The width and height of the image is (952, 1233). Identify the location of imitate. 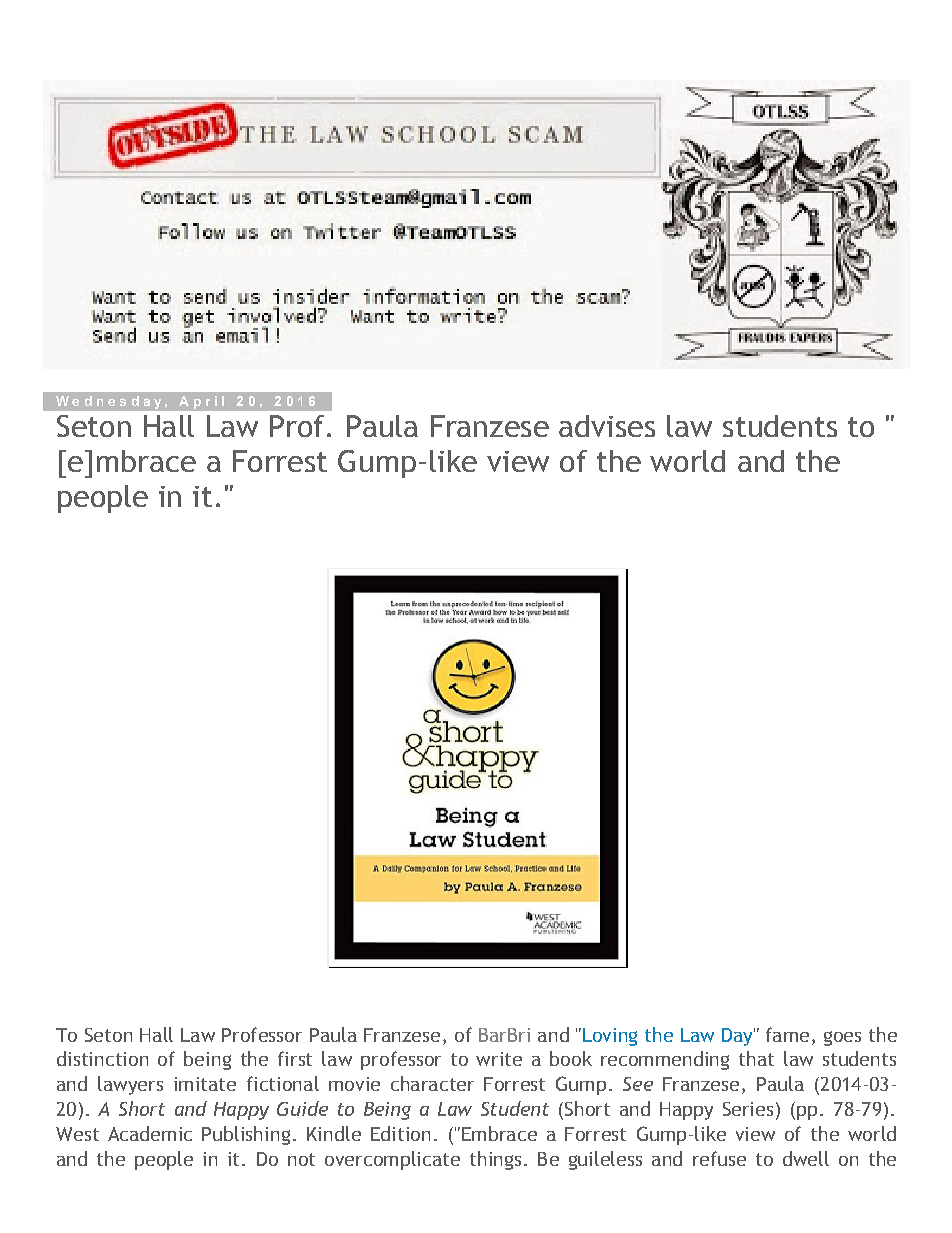
(205, 1084).
